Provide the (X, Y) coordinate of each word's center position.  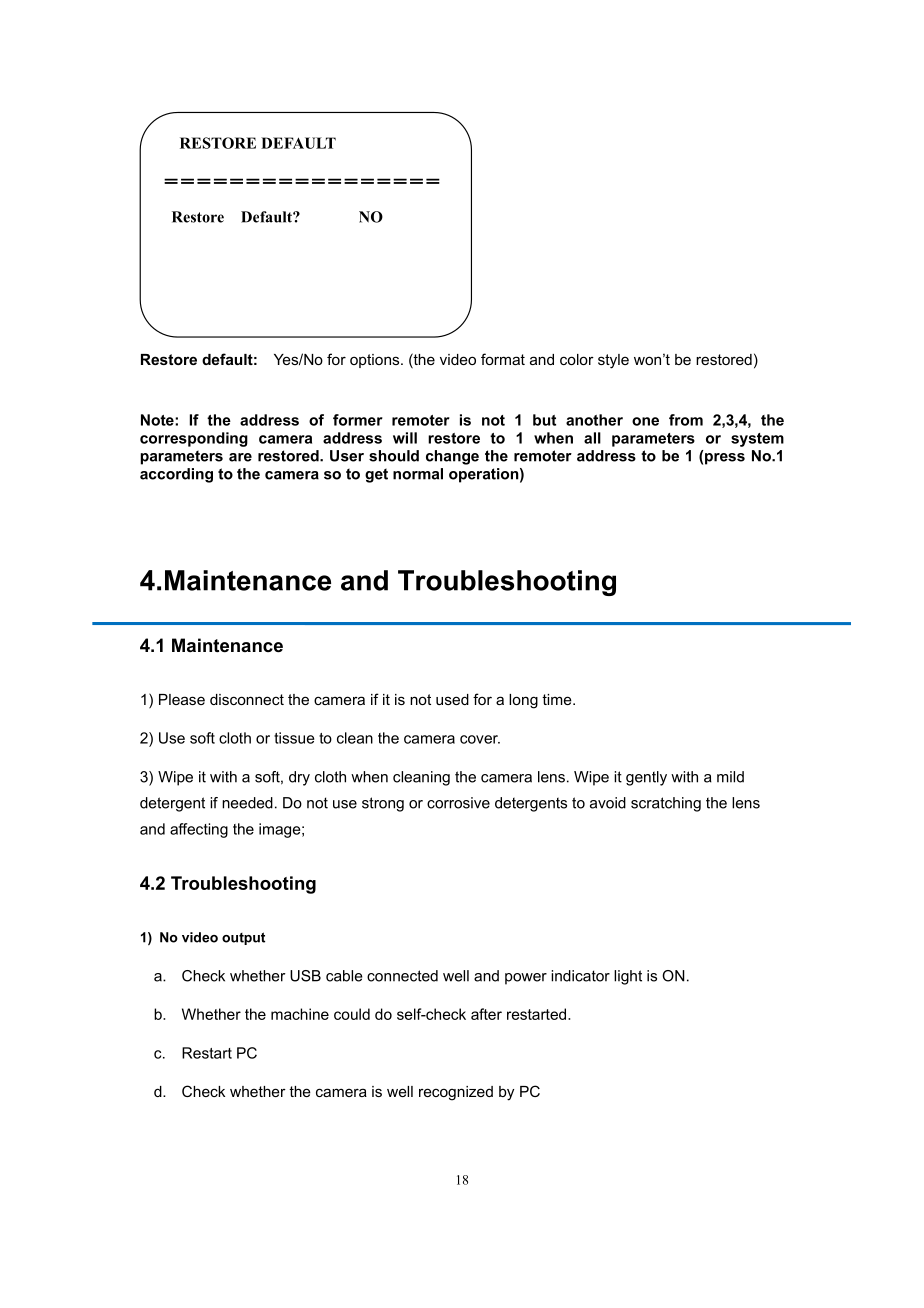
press (725, 459)
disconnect (247, 699)
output (243, 938)
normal (418, 474)
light (628, 977)
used (452, 699)
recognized (456, 1093)
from (686, 420)
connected (402, 976)
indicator (580, 976)
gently (646, 778)
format (503, 359)
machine (300, 1014)
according (176, 475)
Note (158, 420)
